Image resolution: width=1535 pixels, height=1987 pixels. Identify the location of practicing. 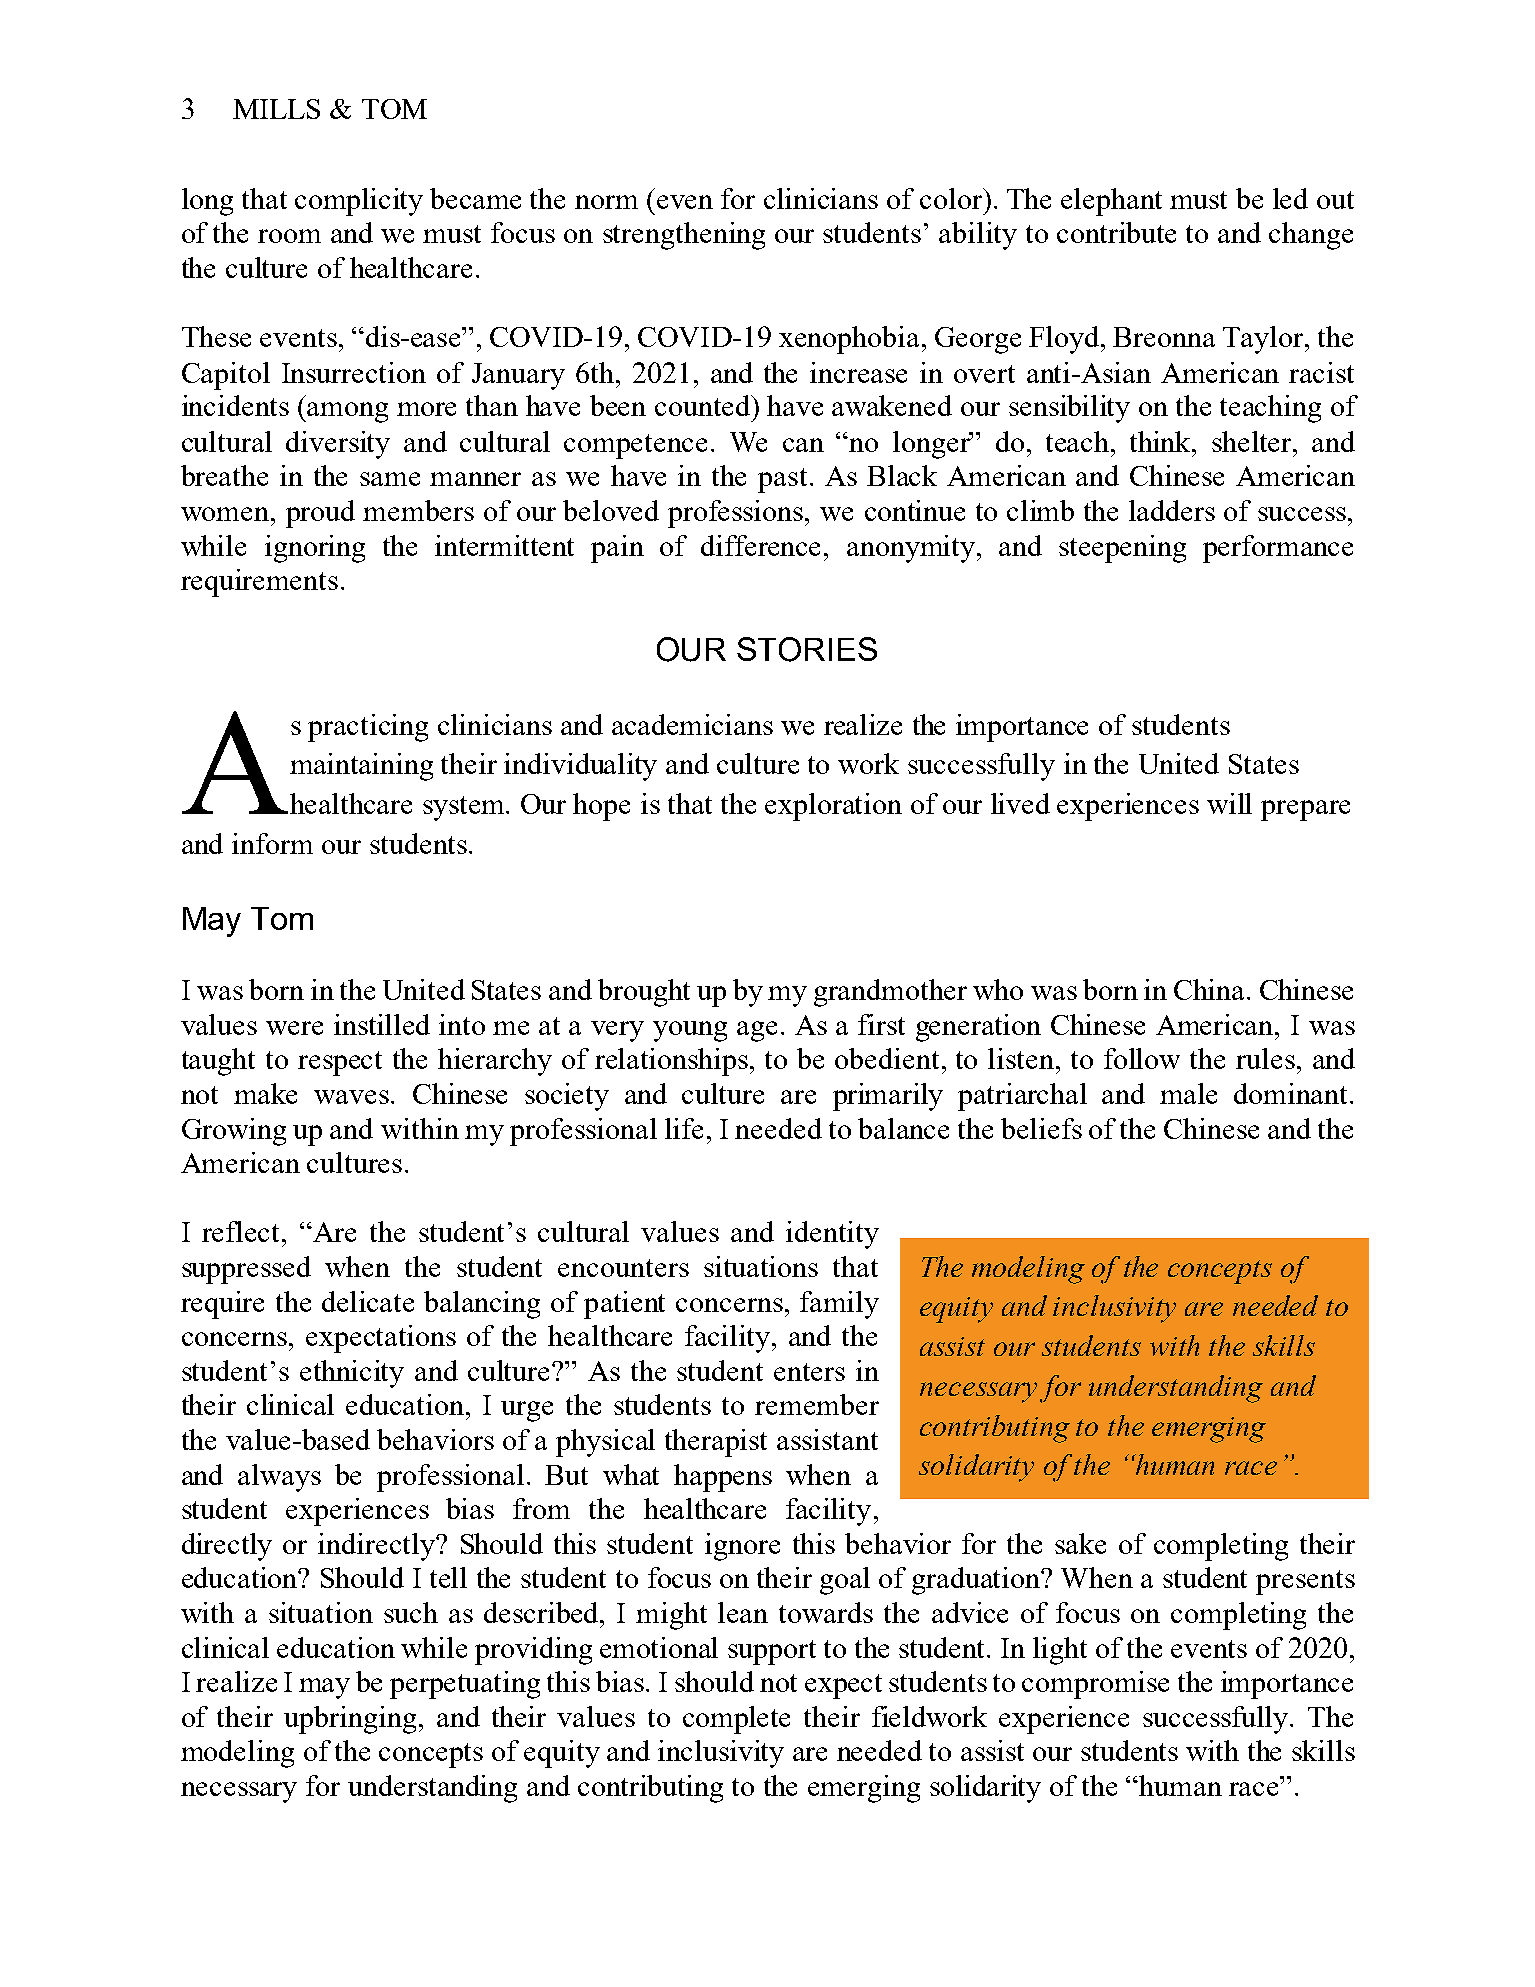
(368, 728).
